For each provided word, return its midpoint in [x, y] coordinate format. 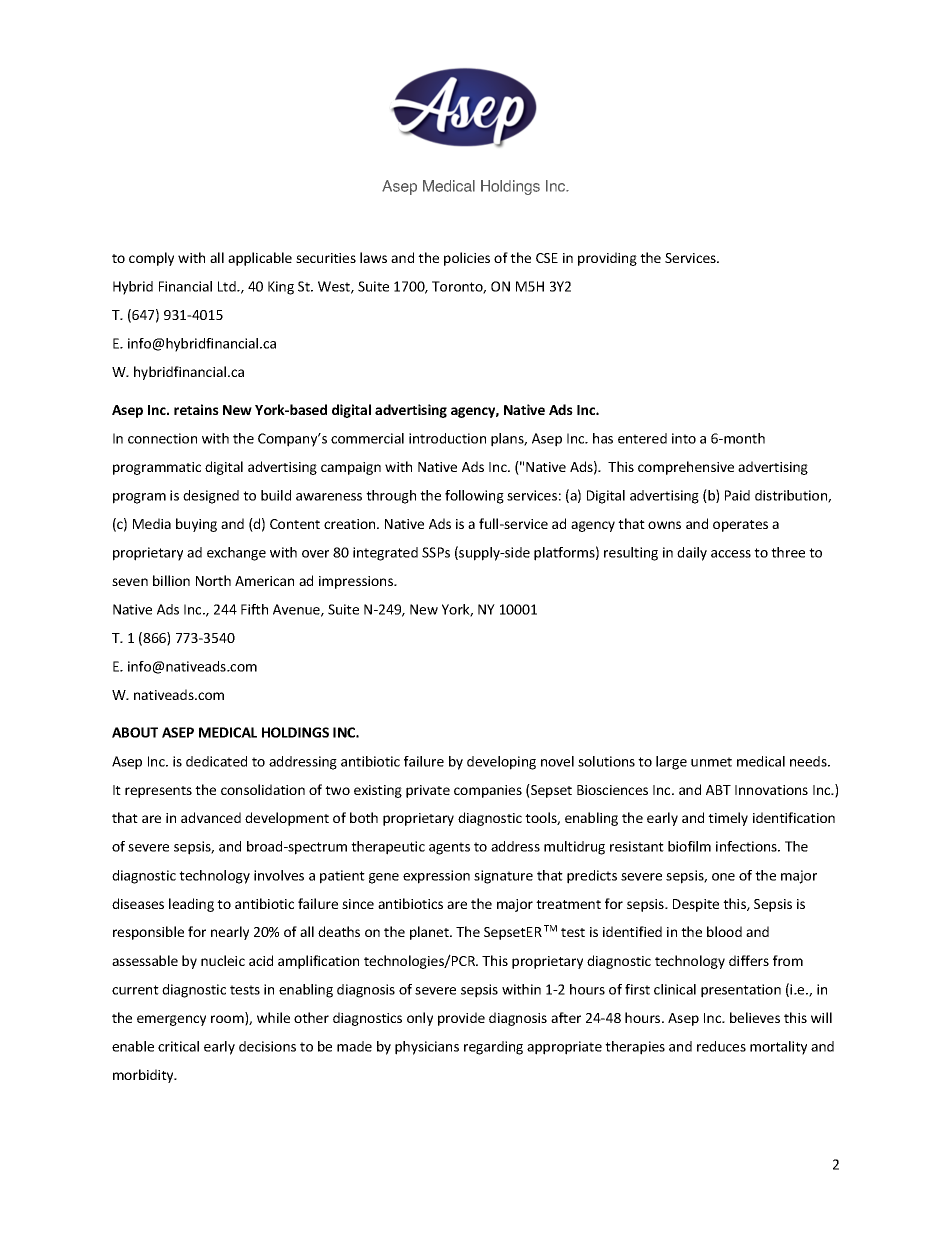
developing [501, 763]
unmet [711, 762]
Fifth [254, 609]
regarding [493, 1048]
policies [467, 259]
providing [607, 259]
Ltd [228, 286]
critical [178, 1046]
